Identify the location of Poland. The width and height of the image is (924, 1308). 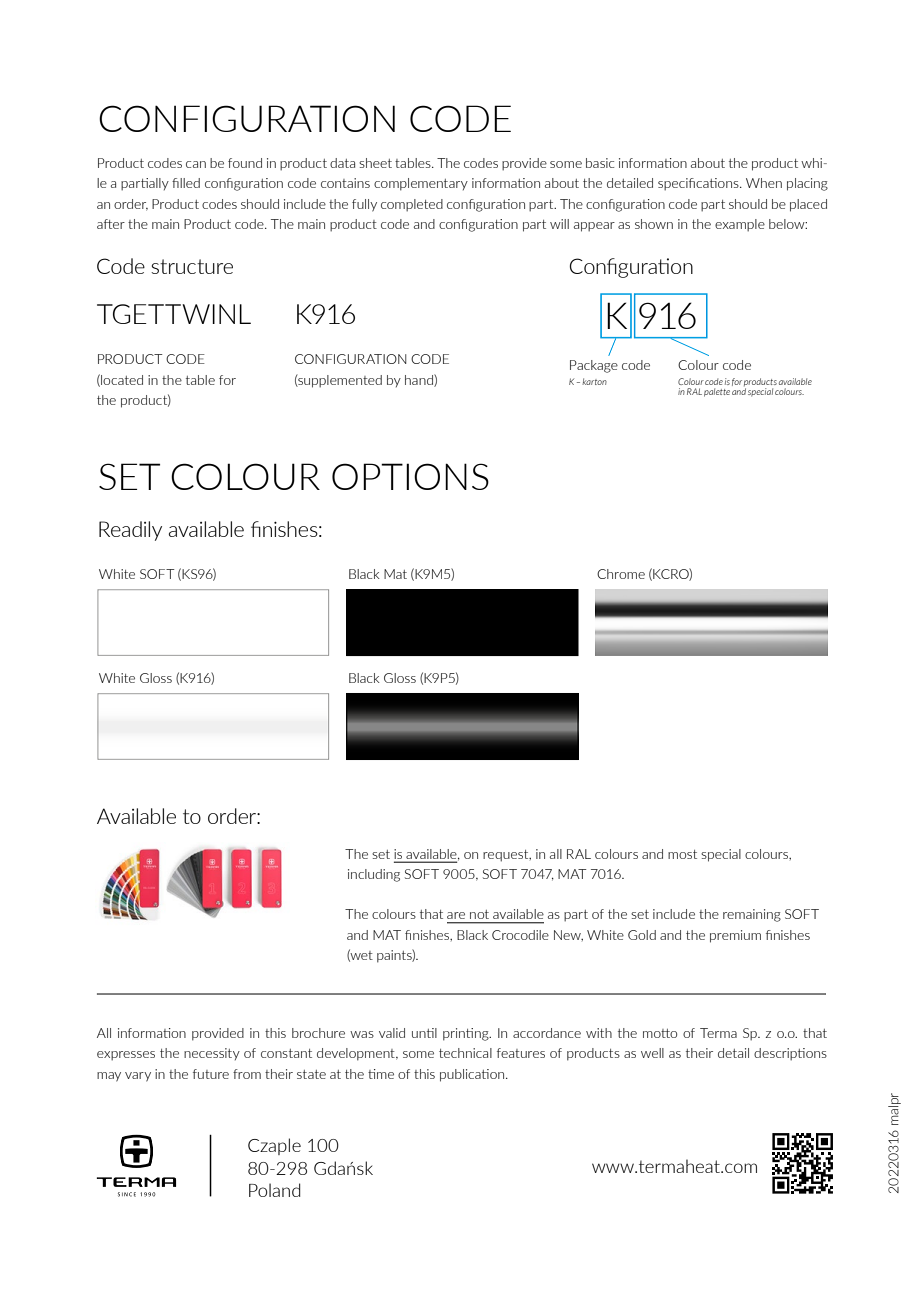
(275, 1190).
